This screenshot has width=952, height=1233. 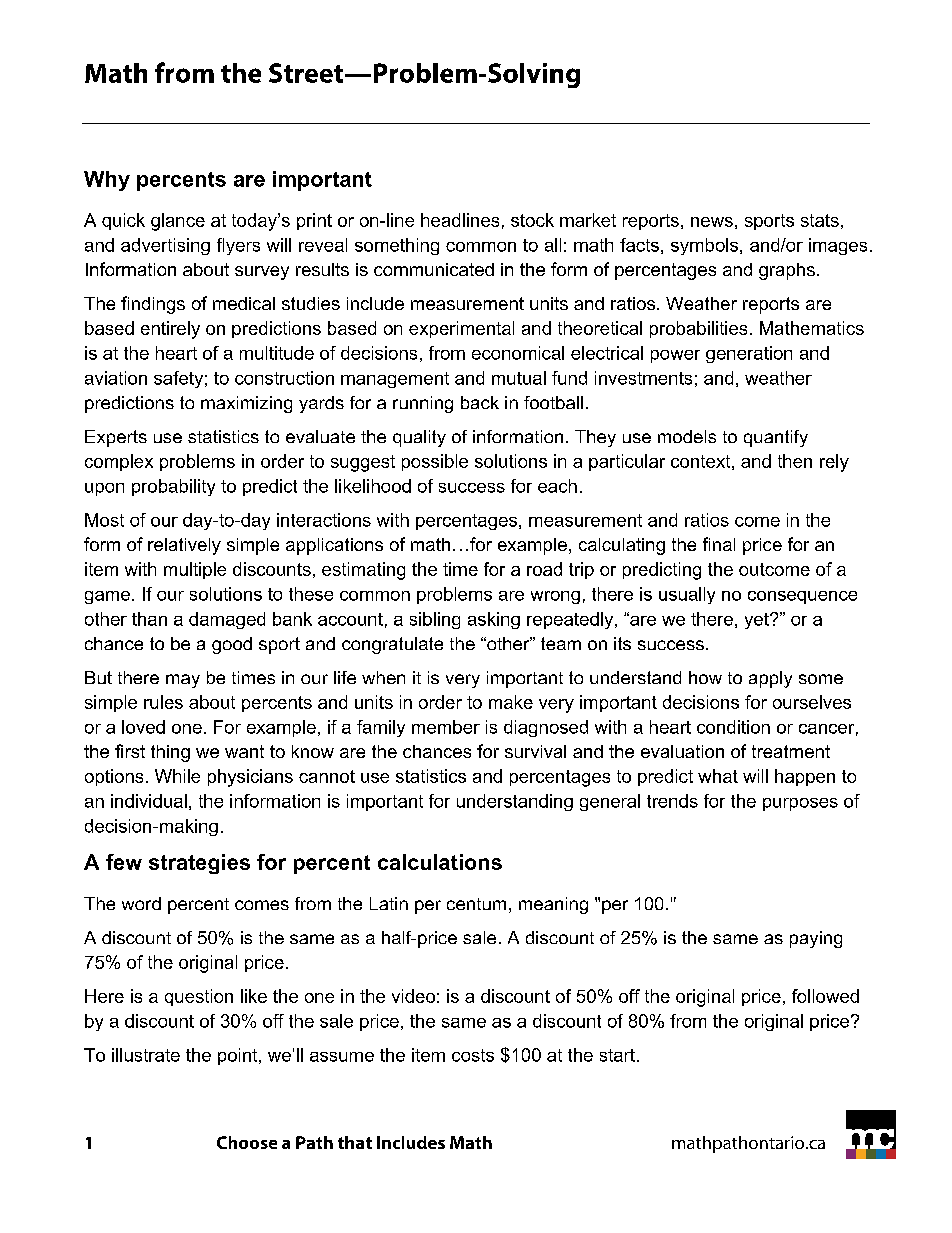 I want to click on glance, so click(x=178, y=222).
